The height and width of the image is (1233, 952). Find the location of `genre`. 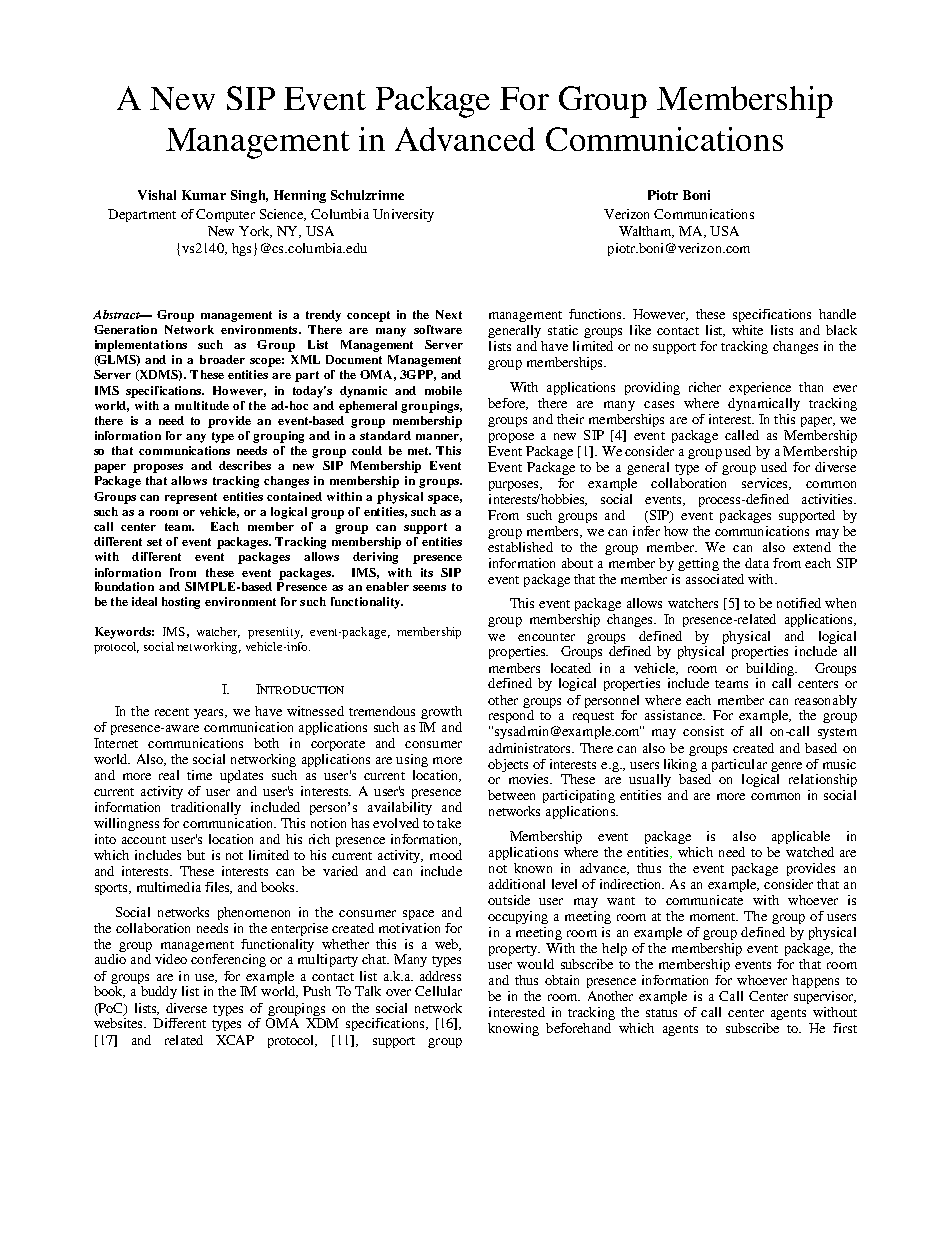

genre is located at coordinates (786, 767).
